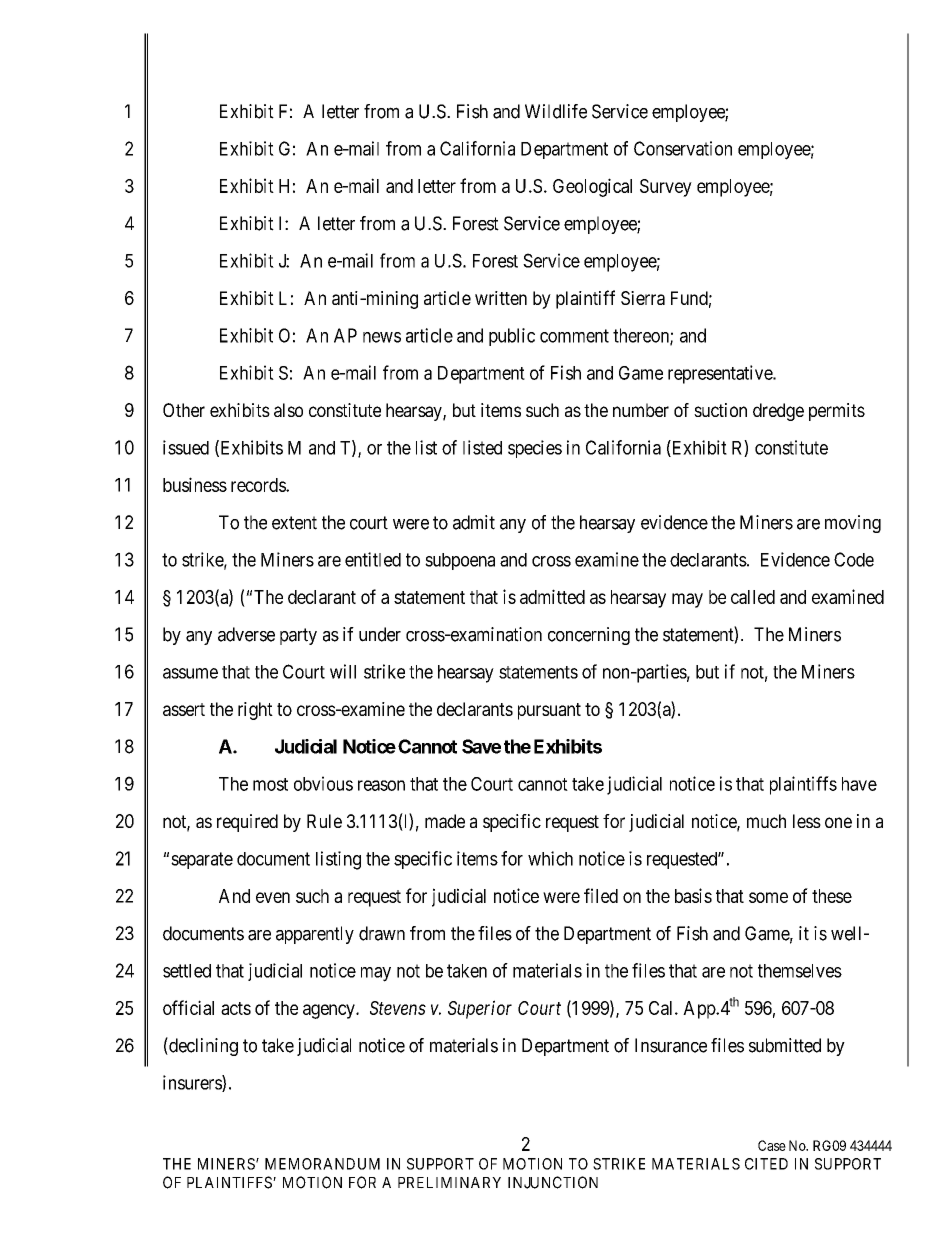  I want to click on called, so click(753, 597).
